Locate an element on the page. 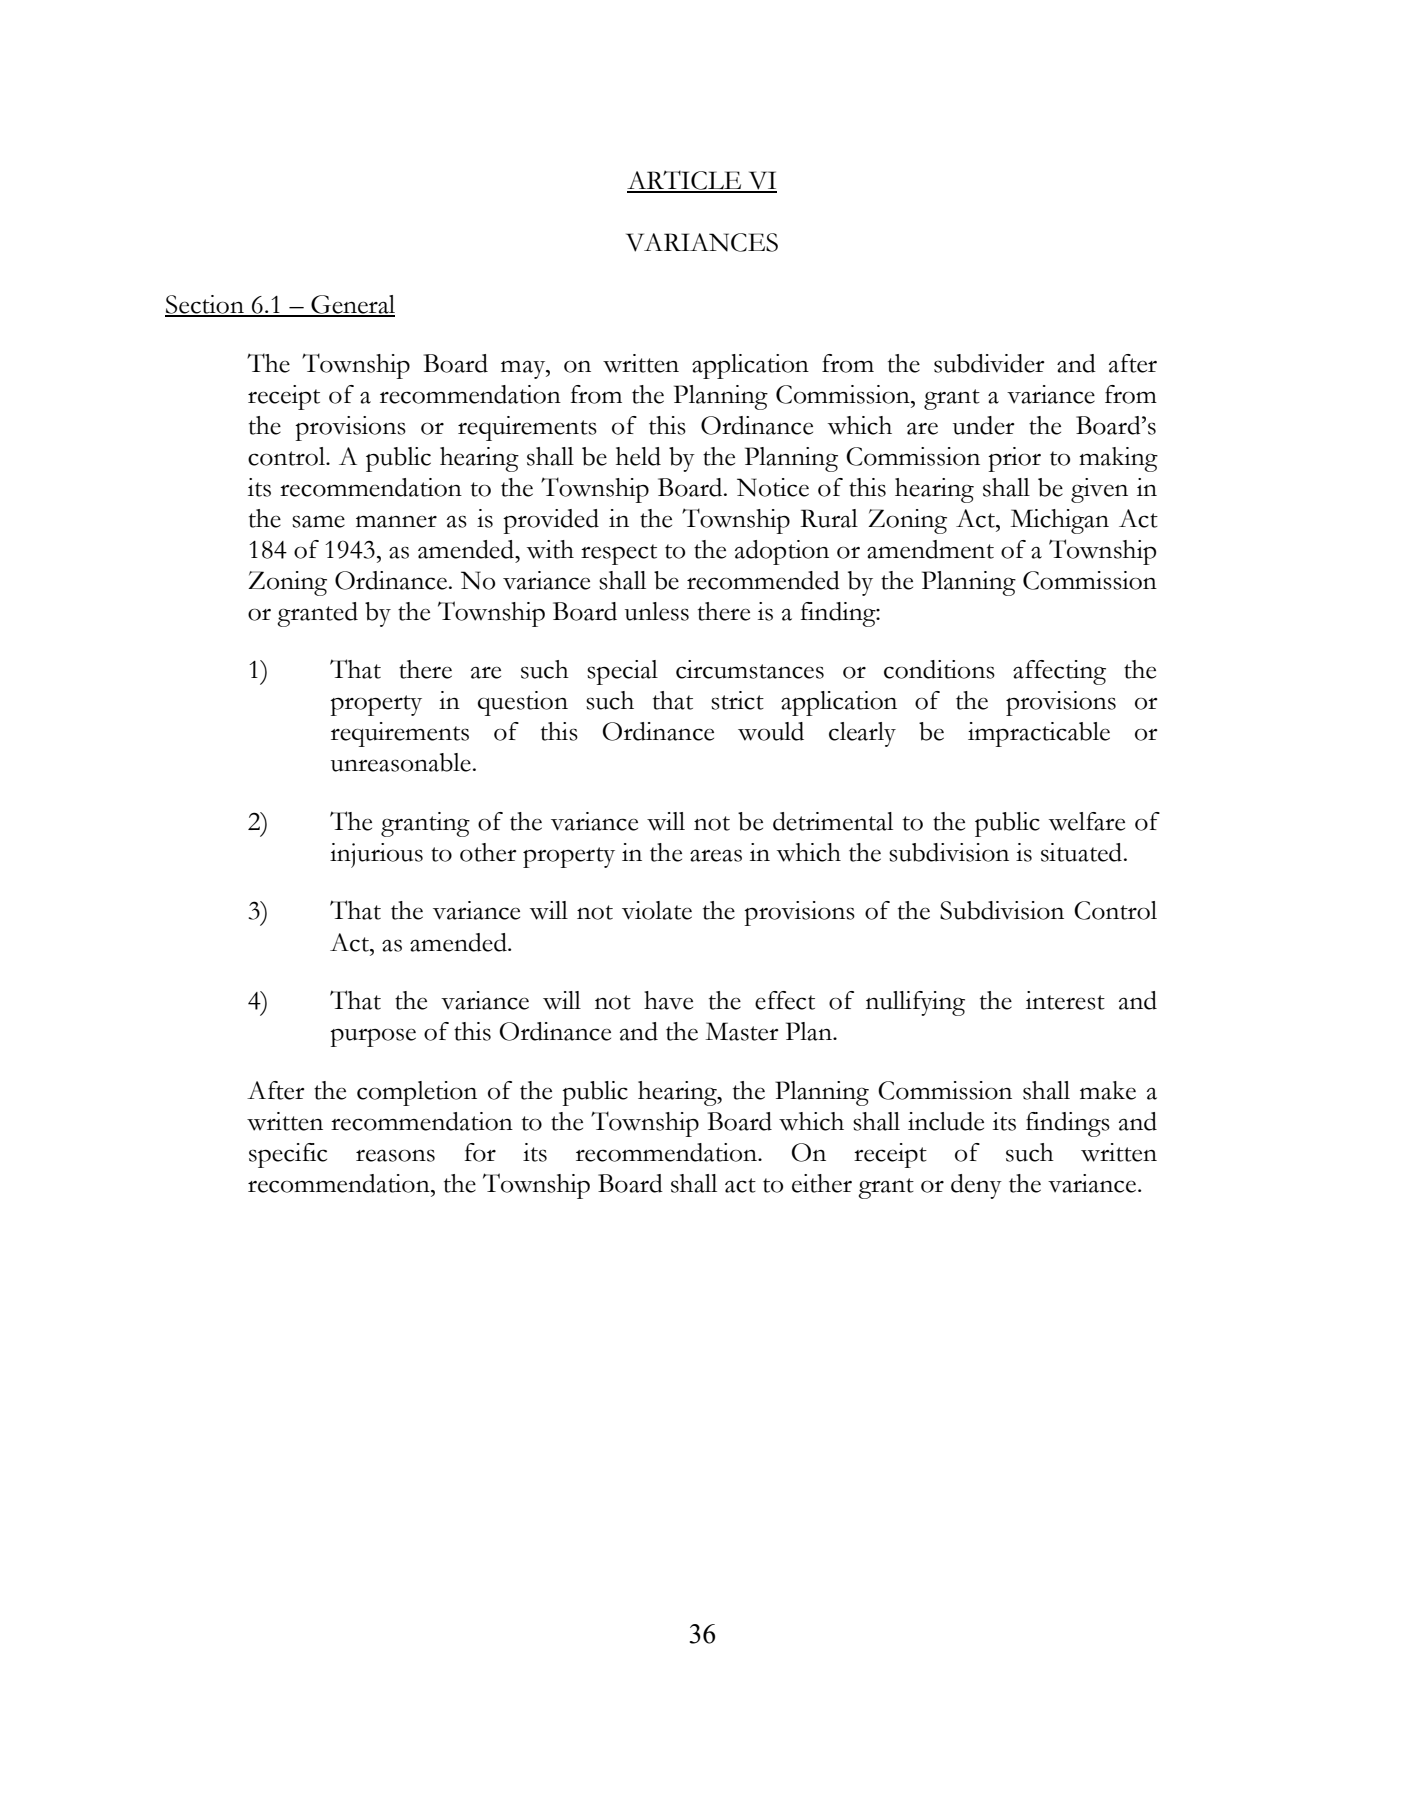 The width and height of the image is (1405, 1819). held is located at coordinates (638, 456).
